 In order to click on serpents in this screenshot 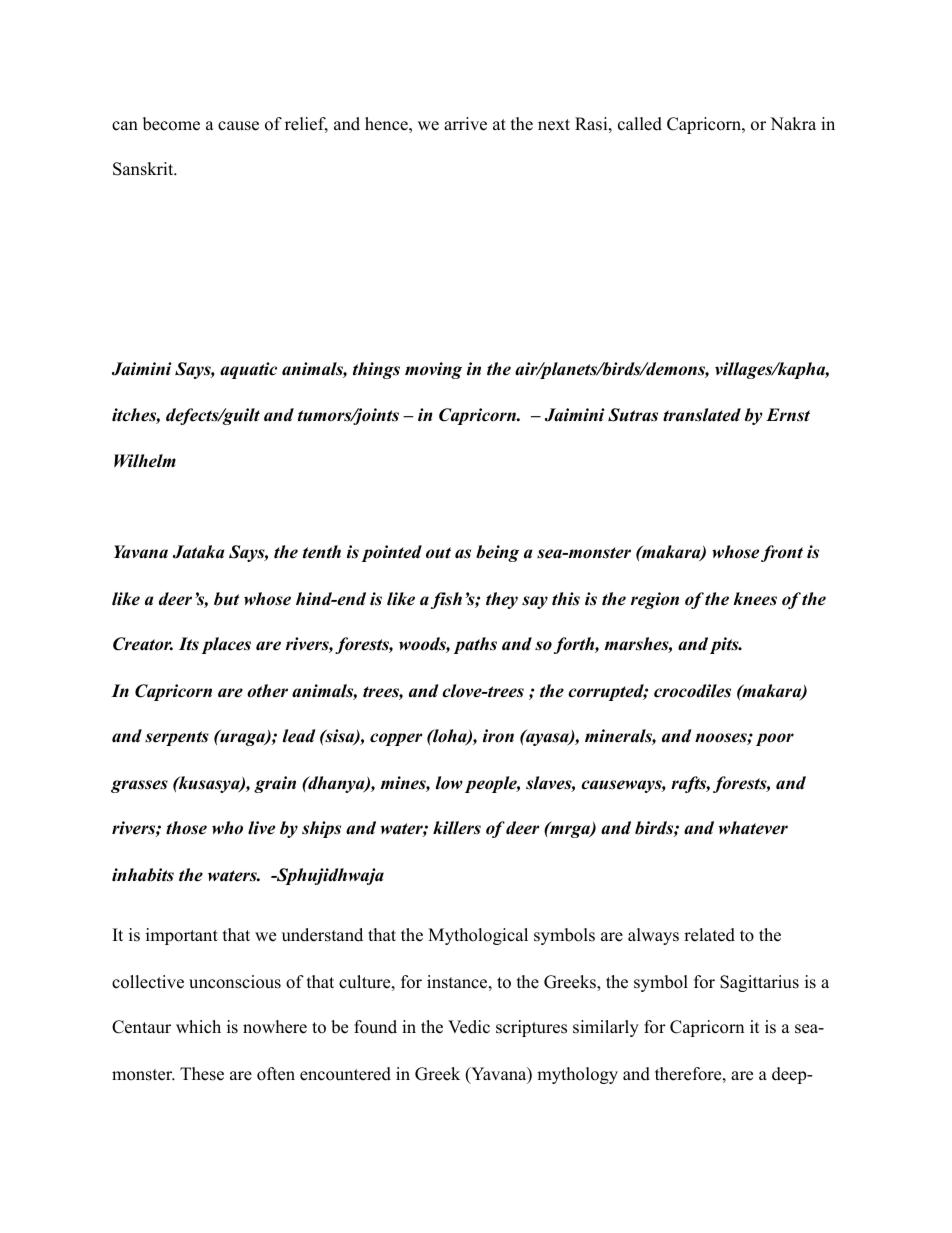, I will do `click(177, 738)`.
